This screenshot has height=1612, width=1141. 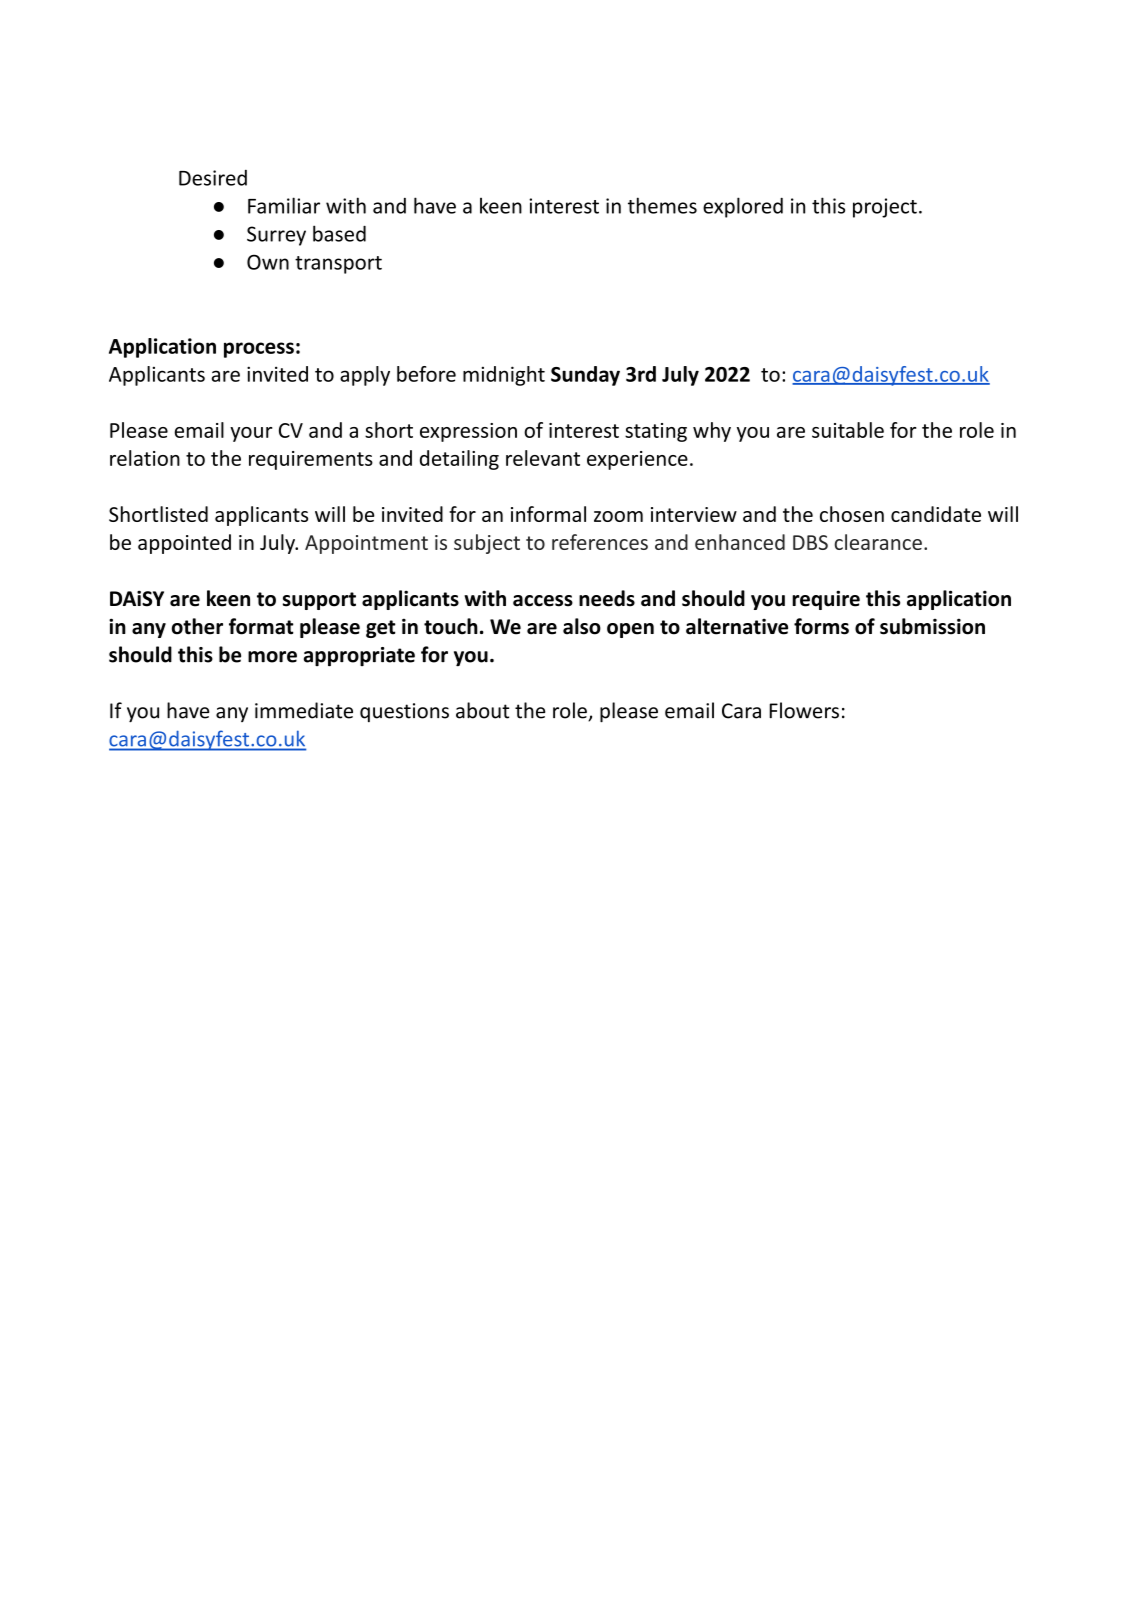 I want to click on immediate, so click(x=304, y=710).
